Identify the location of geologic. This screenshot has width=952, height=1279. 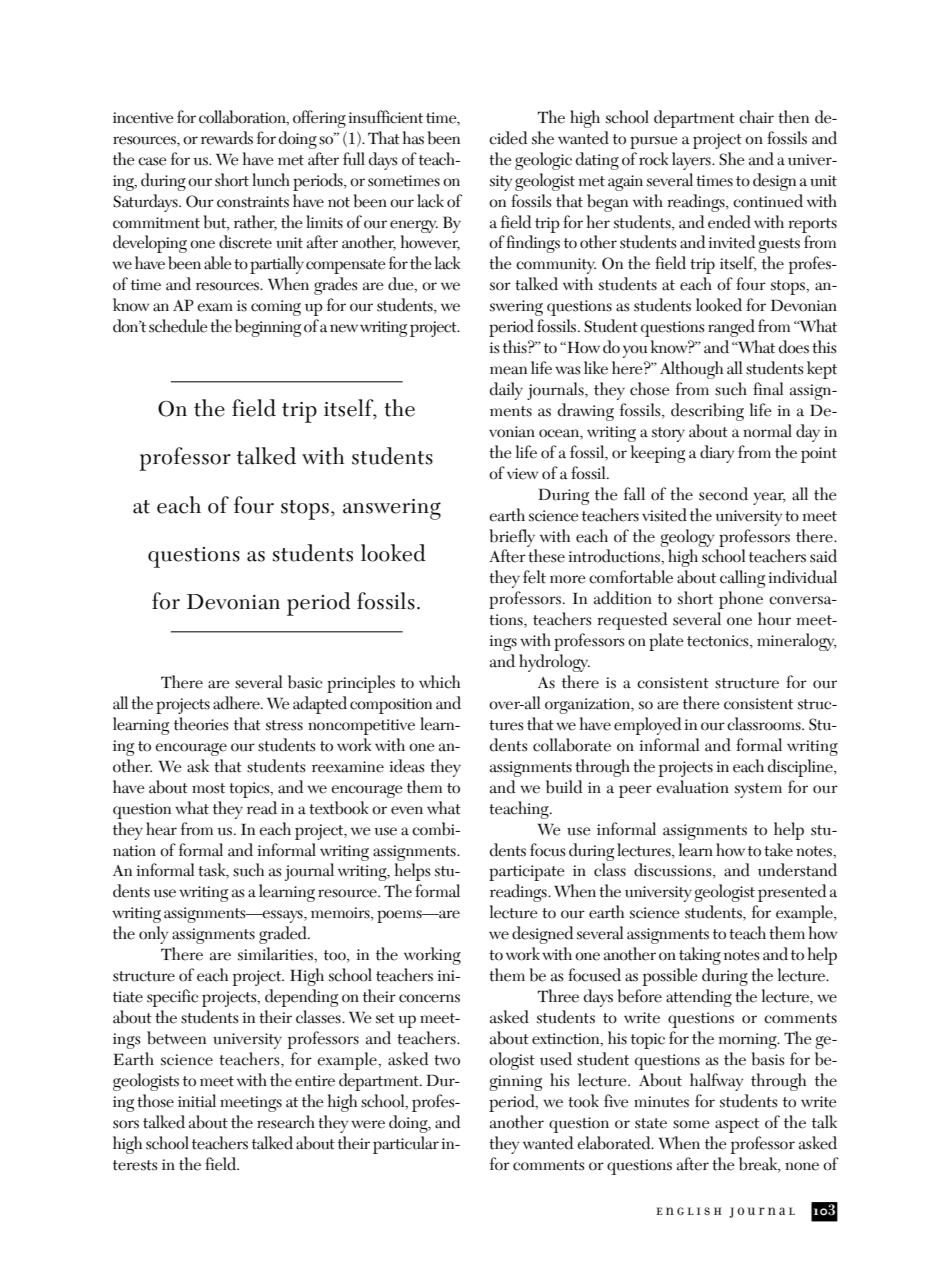
(543, 161).
